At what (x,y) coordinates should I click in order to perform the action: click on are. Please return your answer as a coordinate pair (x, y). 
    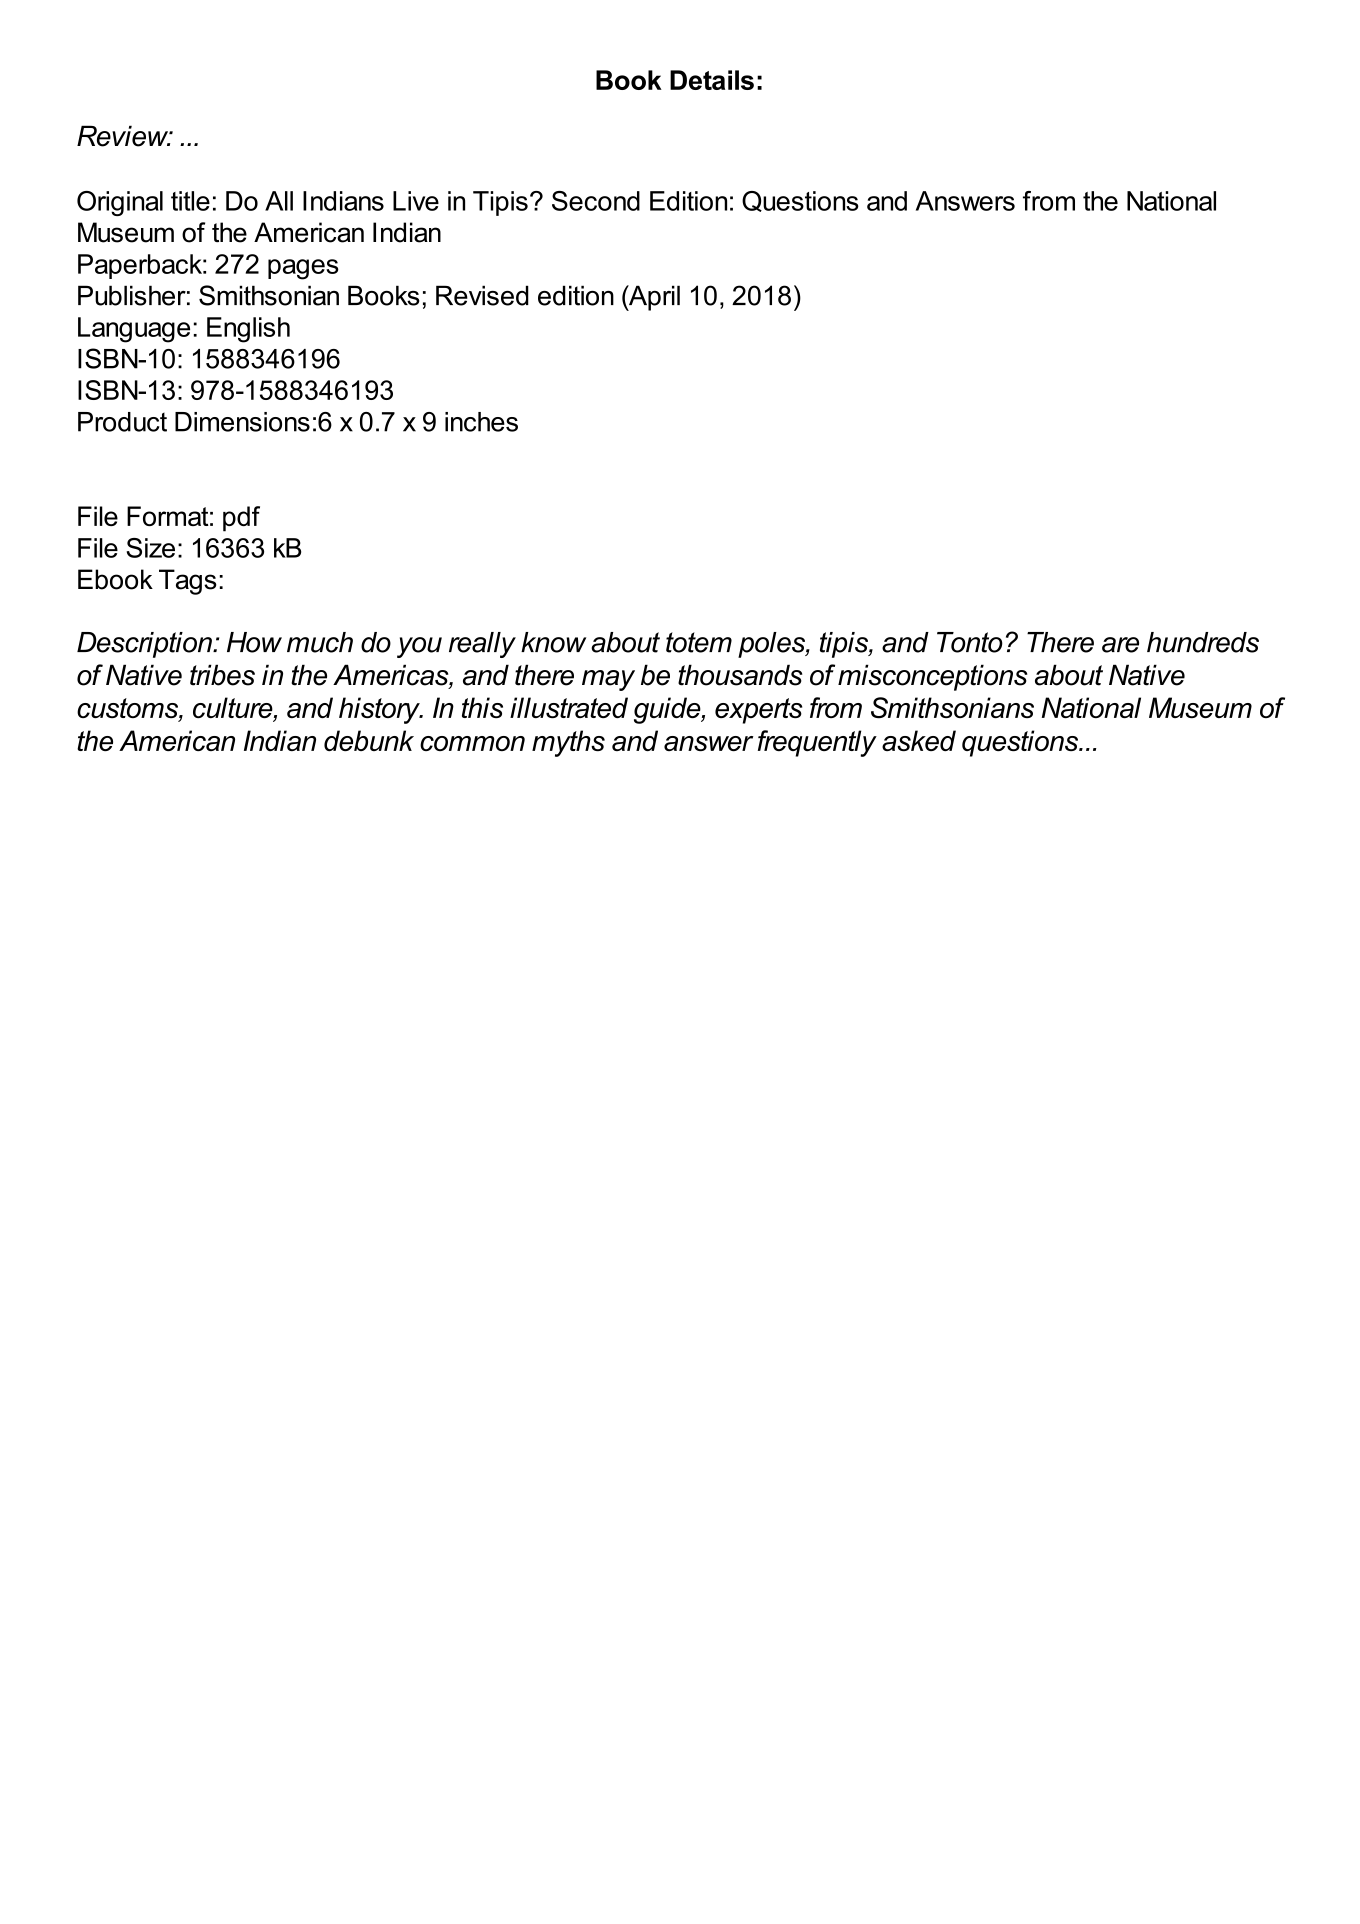
    Looking at the image, I should click on (1120, 645).
